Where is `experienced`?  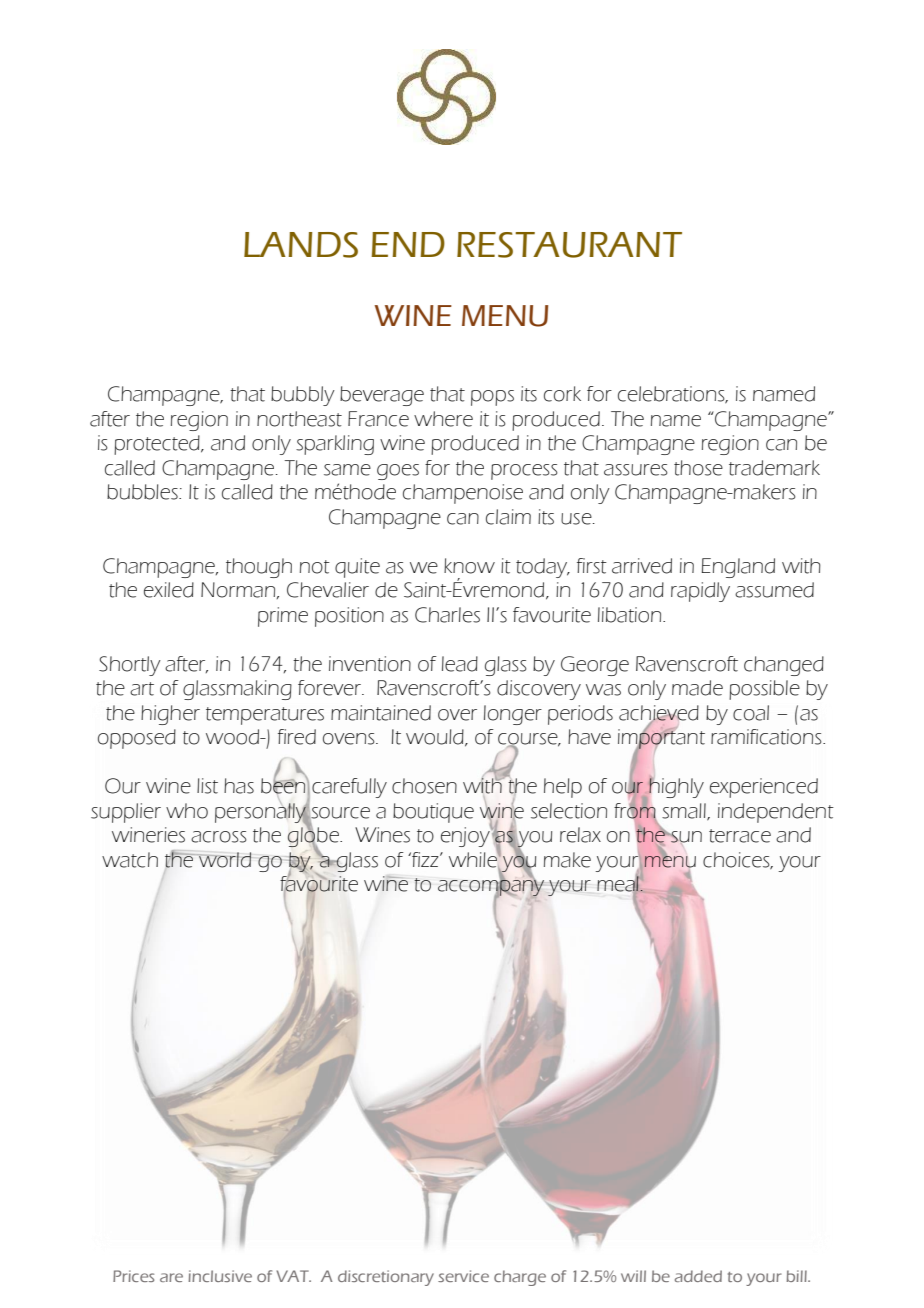
experienced is located at coordinates (764, 788).
